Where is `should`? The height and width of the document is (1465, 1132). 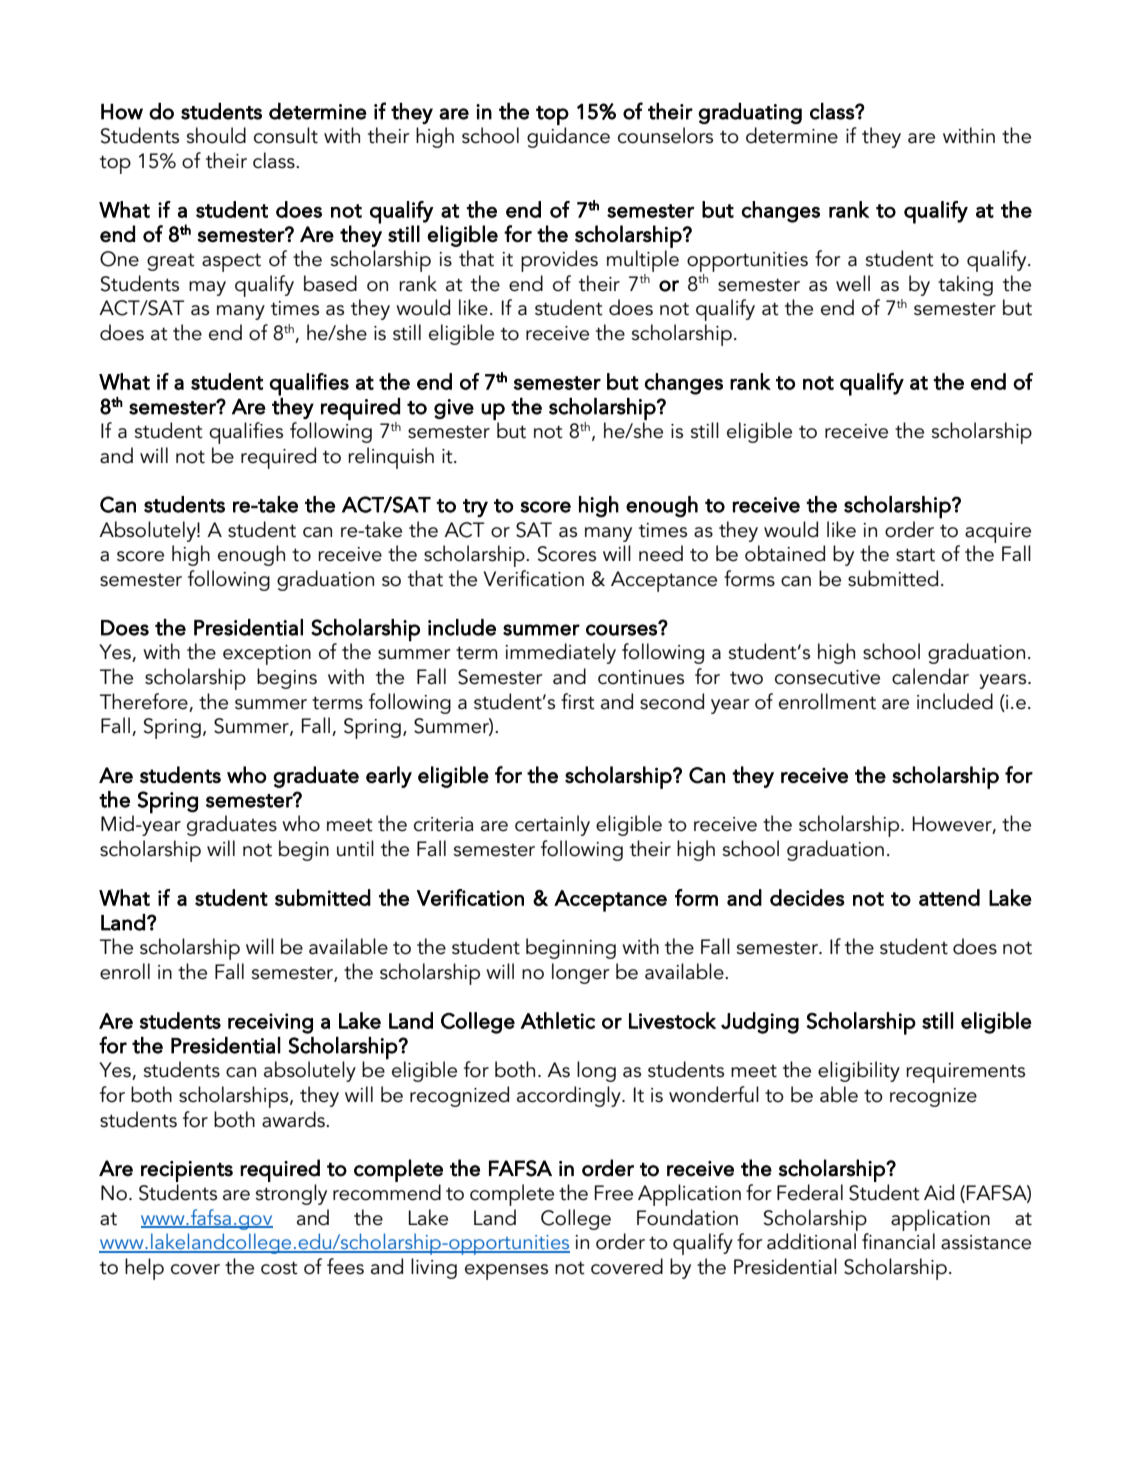 should is located at coordinates (216, 135).
